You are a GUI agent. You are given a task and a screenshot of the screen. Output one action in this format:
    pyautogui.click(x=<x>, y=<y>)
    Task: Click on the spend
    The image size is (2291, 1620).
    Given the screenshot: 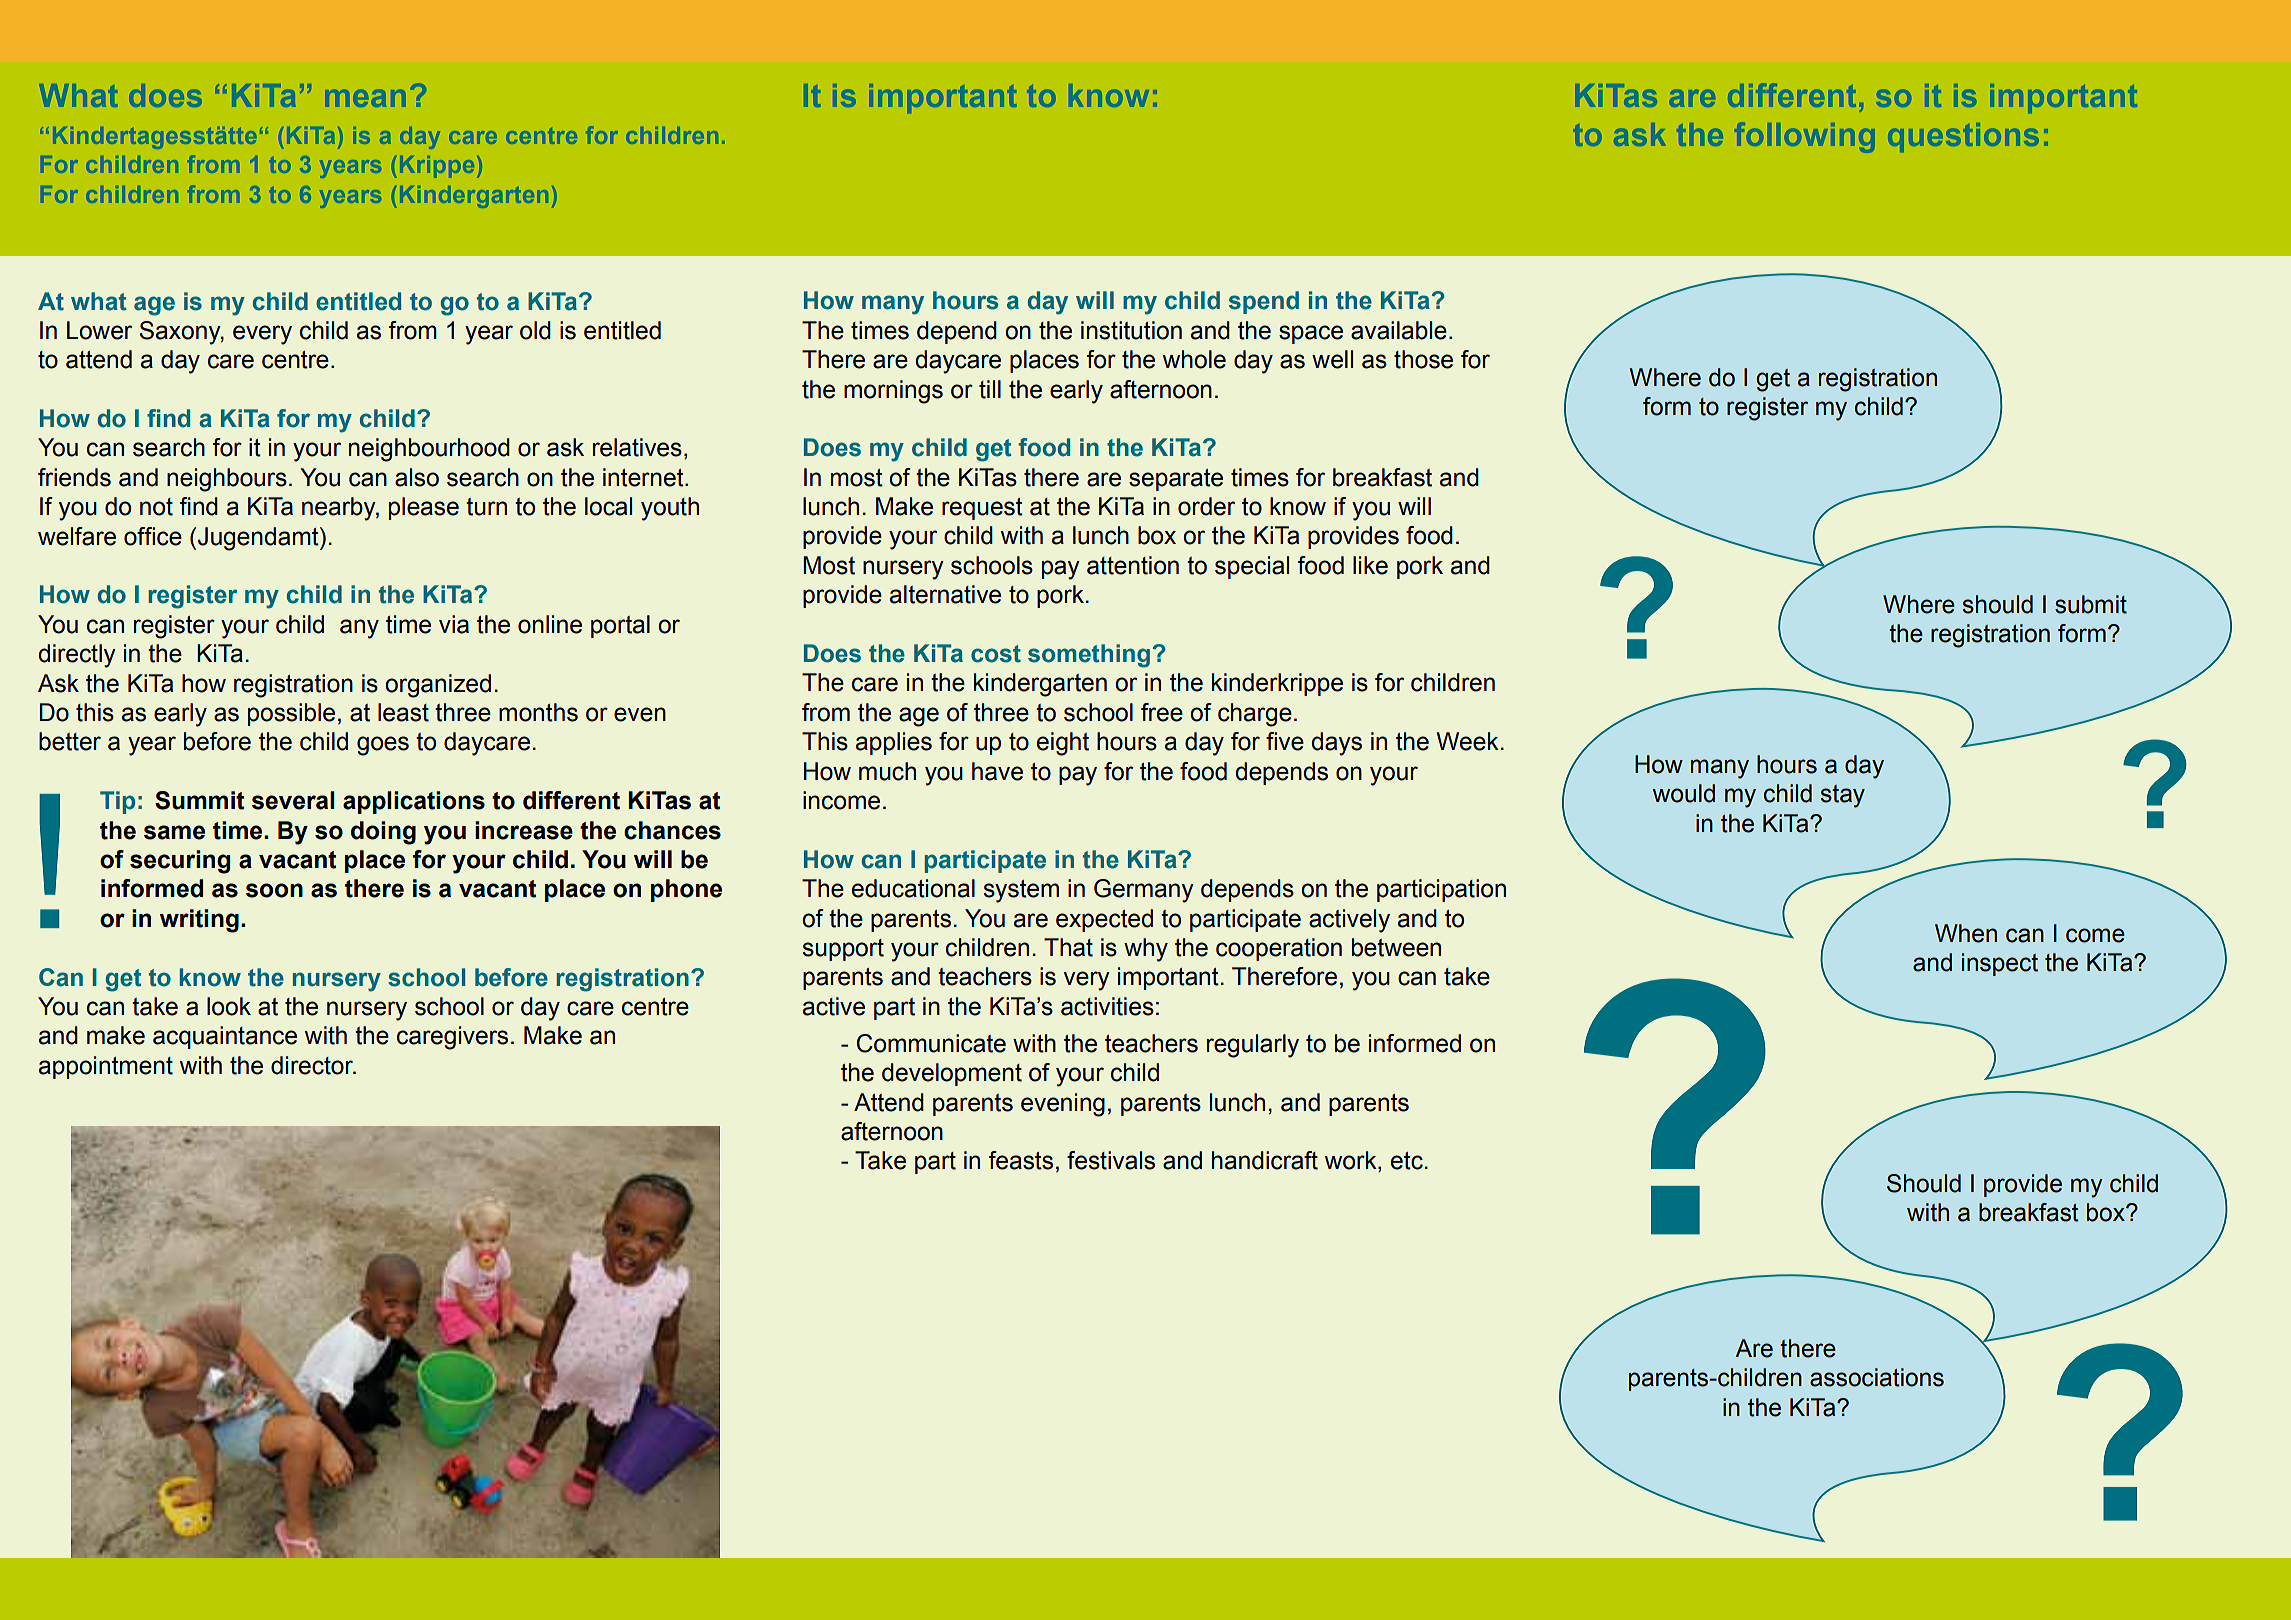 What is the action you would take?
    pyautogui.click(x=1264, y=302)
